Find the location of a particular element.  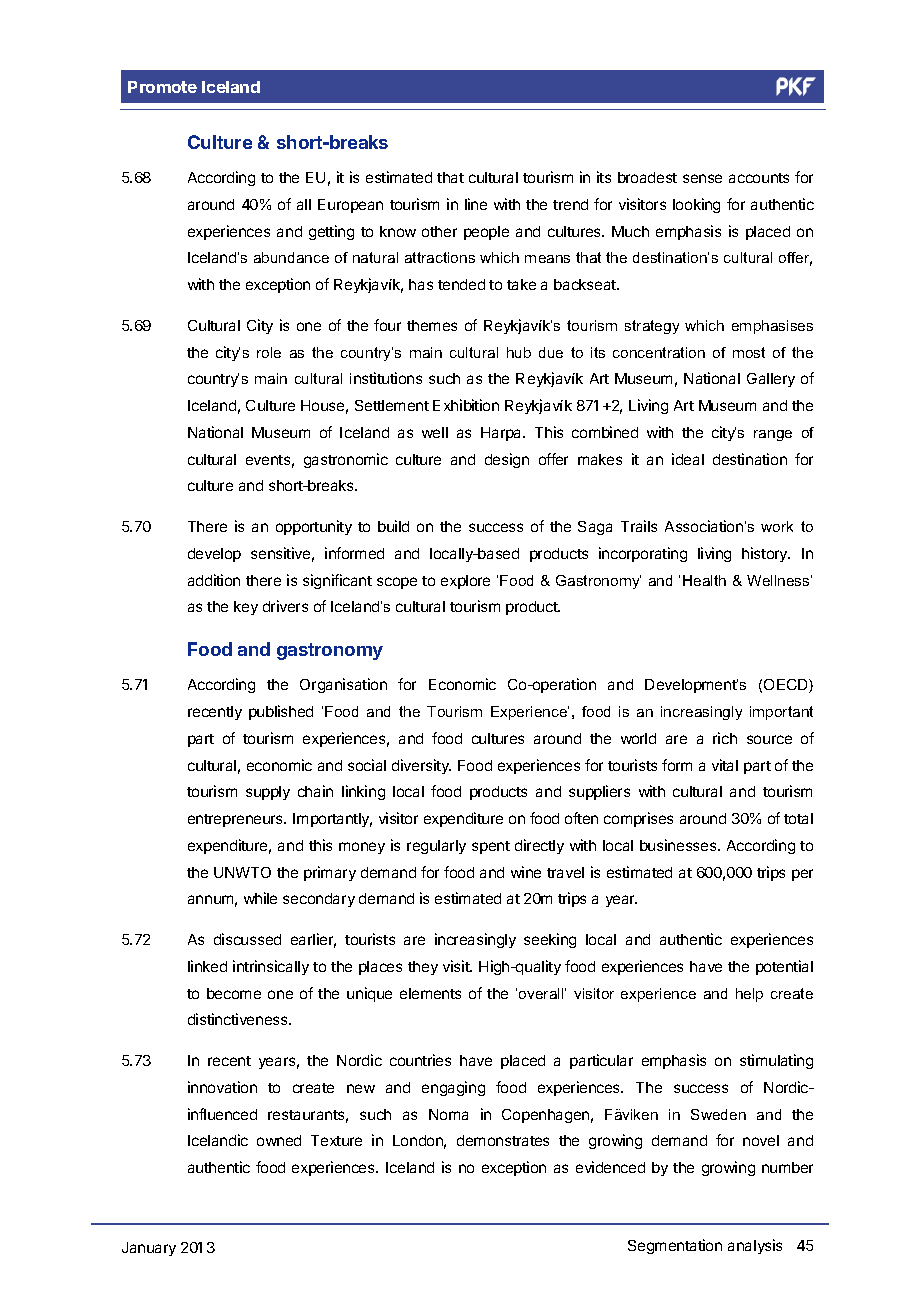

diversity is located at coordinates (421, 766).
